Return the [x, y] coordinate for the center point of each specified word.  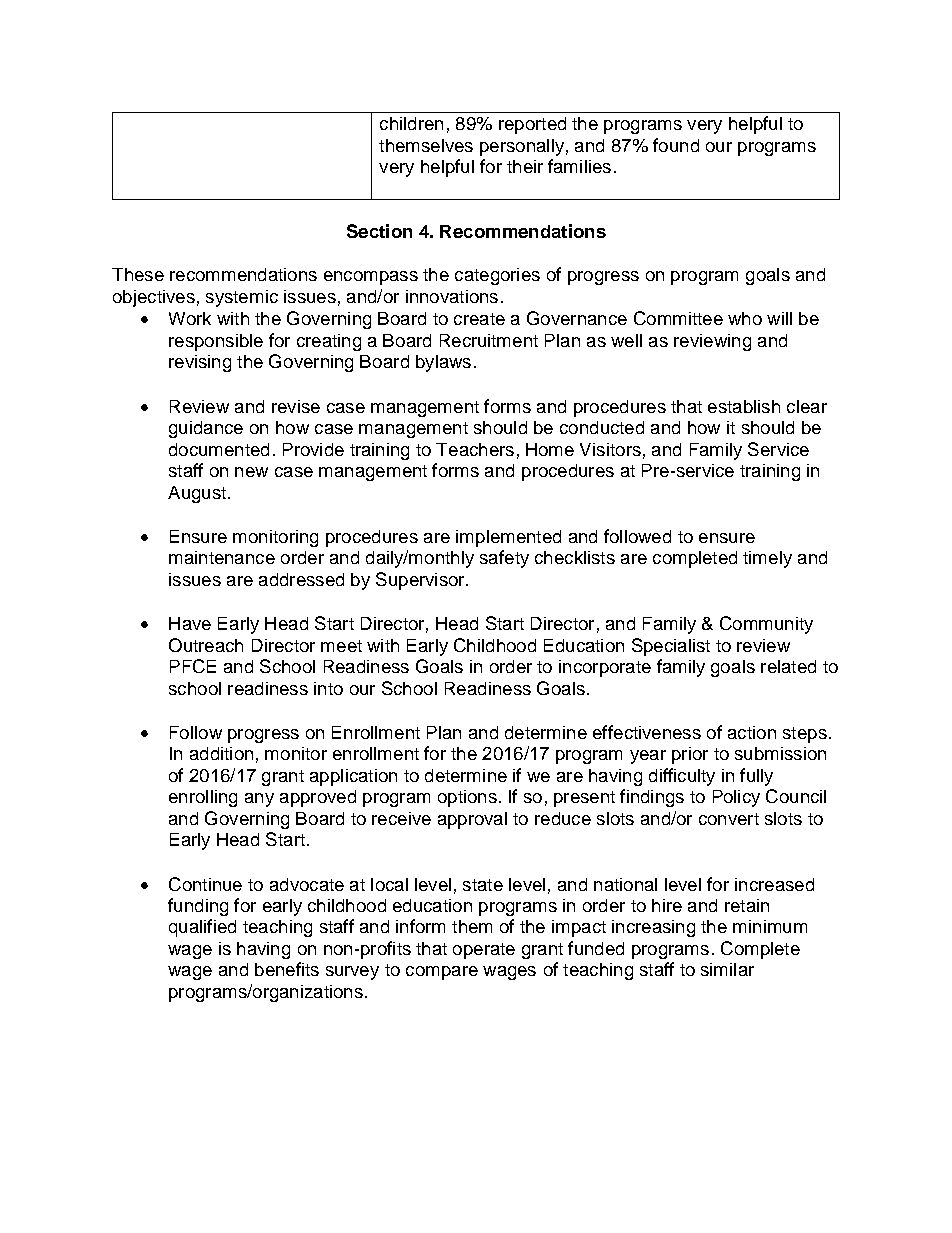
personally [522, 147]
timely [767, 559]
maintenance [222, 557]
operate [484, 951]
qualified [202, 928]
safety [504, 559]
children [411, 123]
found [676, 145]
